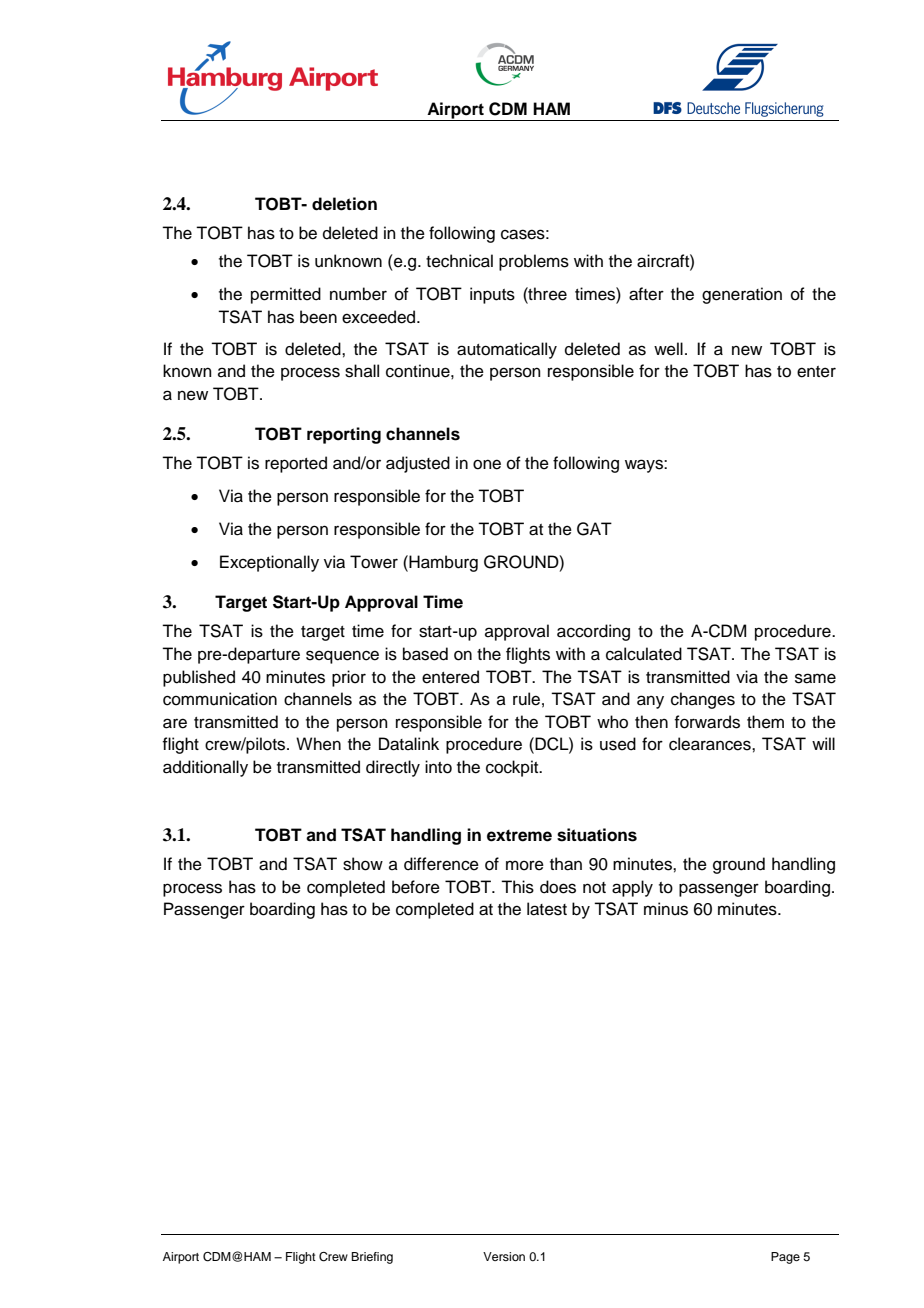  Describe the element at coordinates (742, 295) in the image. I see `generation` at that location.
